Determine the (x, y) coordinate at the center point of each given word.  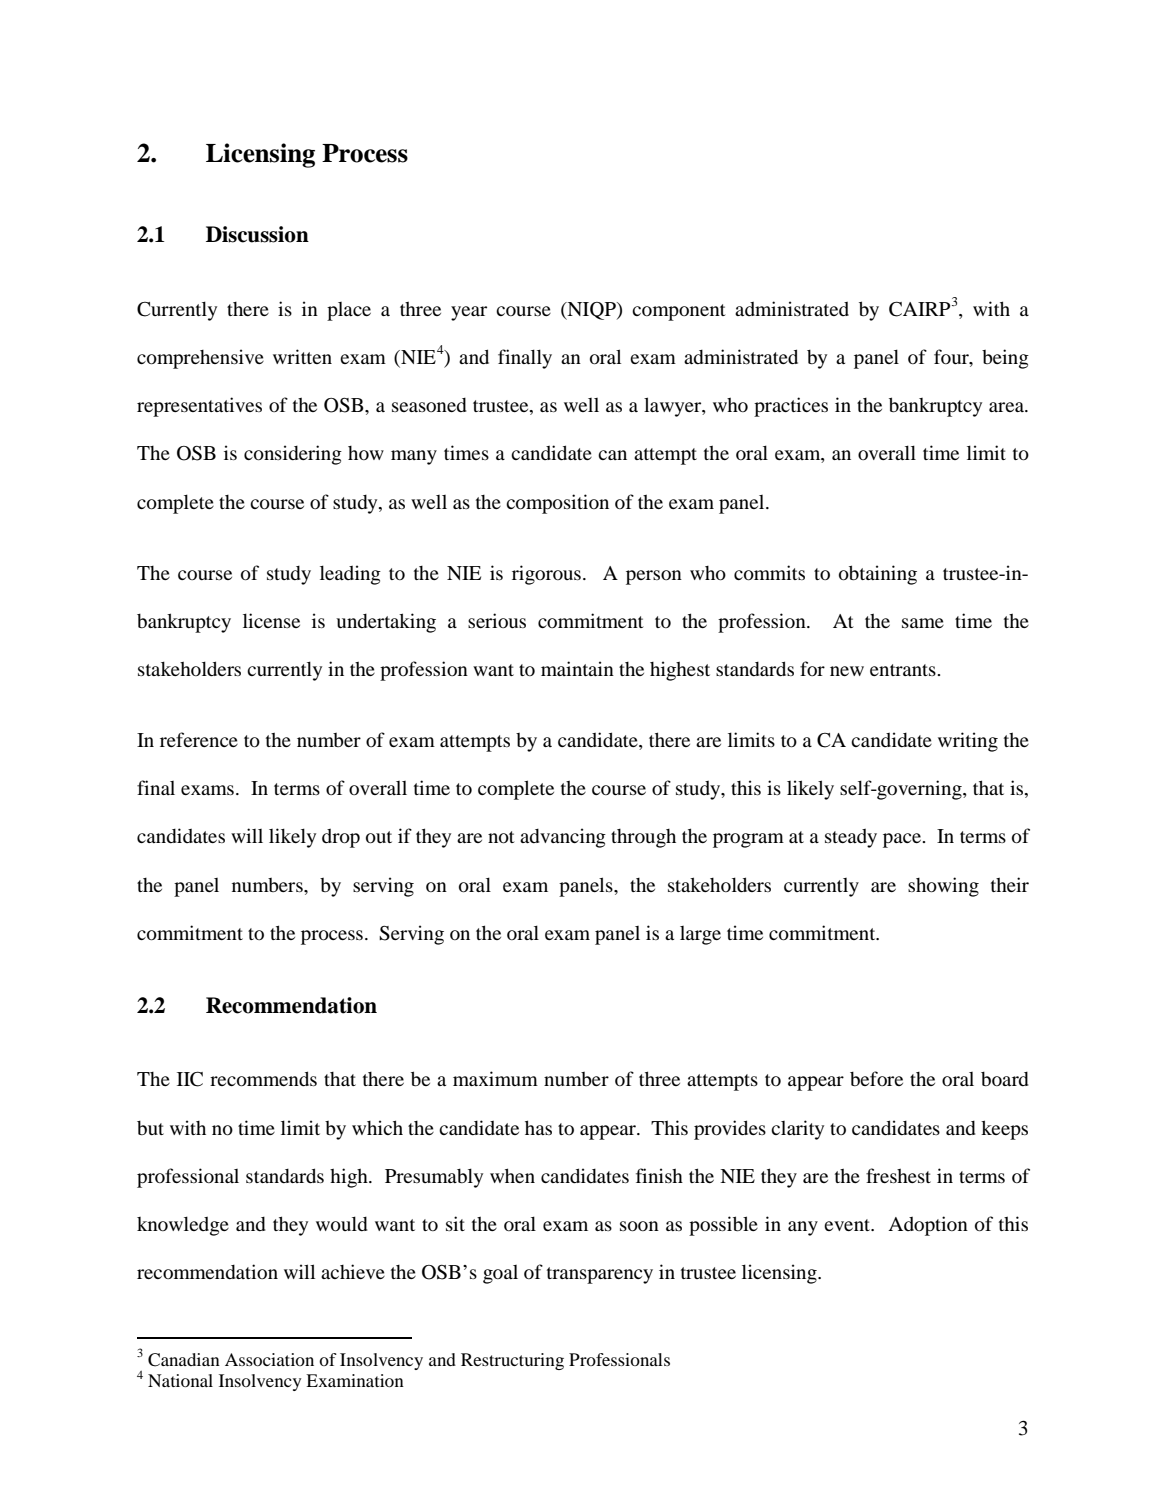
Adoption (928, 1226)
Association (269, 1359)
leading (350, 575)
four (952, 358)
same (923, 623)
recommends (263, 1078)
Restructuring (512, 1361)
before (876, 1078)
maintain (577, 668)
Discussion (257, 234)
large (700, 935)
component (679, 312)
